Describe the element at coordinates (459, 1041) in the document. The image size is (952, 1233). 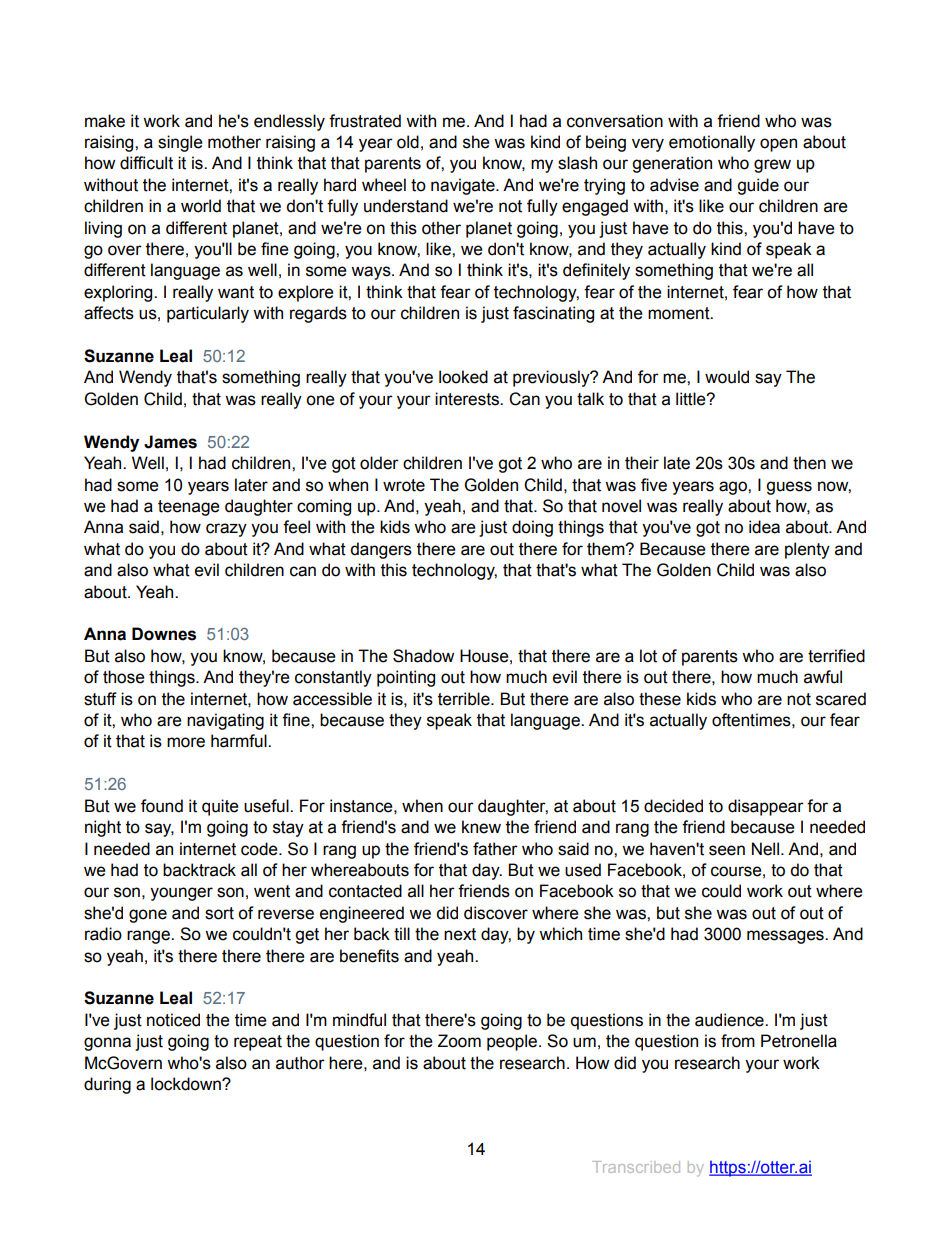
I see `Zoom` at that location.
